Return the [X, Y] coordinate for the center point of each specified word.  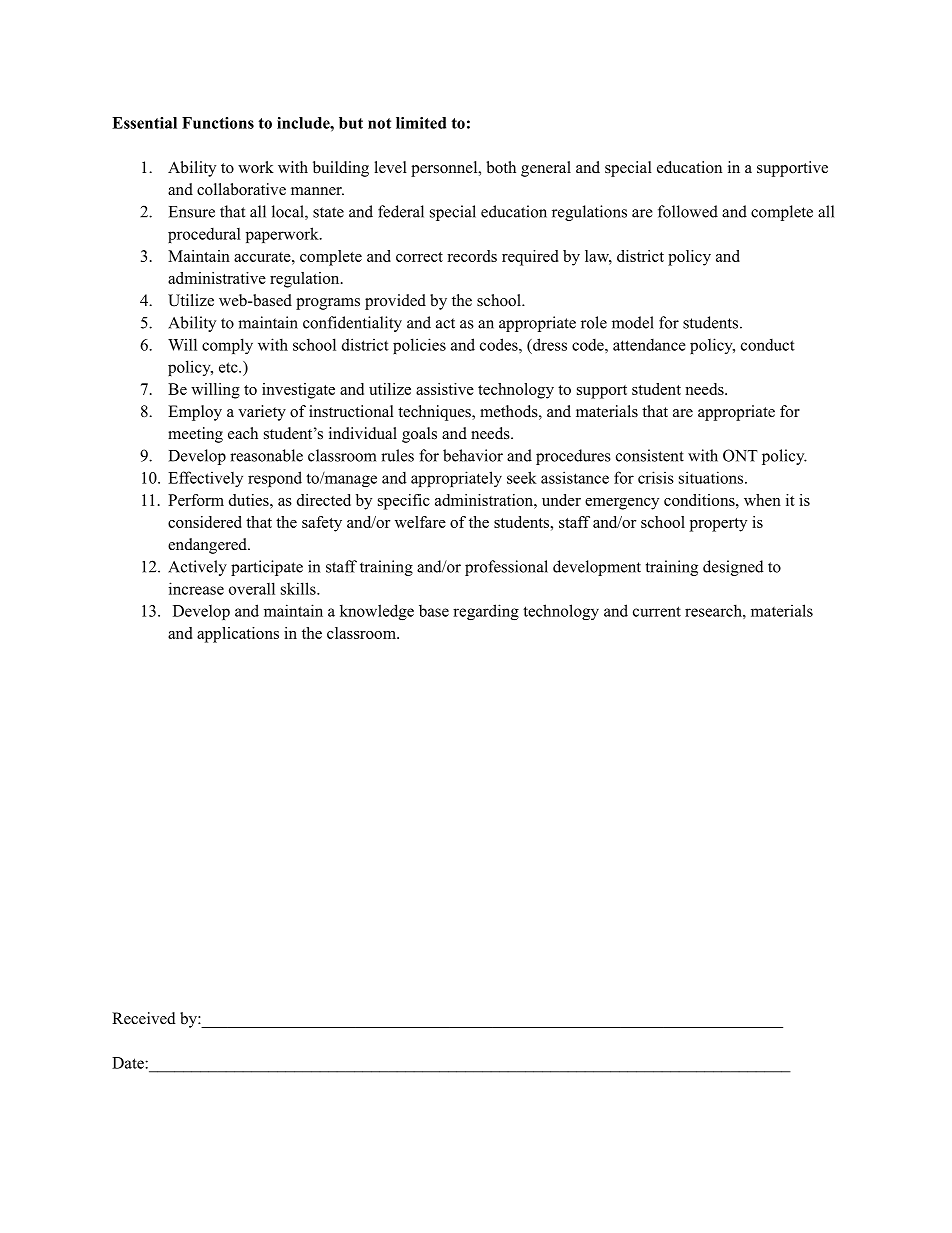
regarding [486, 612]
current [657, 611]
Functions [218, 123]
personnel [445, 169]
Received [144, 1018]
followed [688, 211]
